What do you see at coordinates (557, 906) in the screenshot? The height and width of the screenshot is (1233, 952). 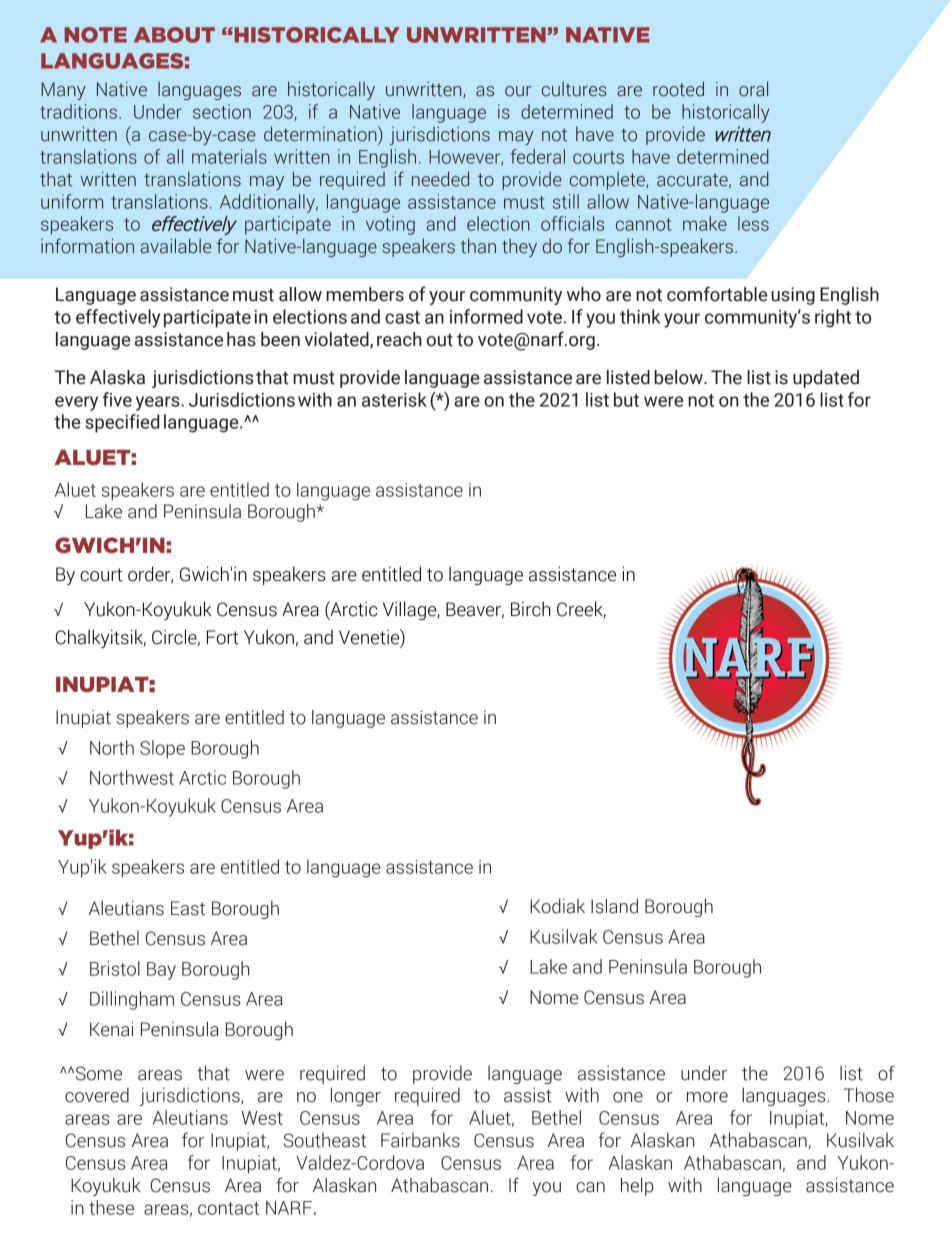 I see `Kodiak` at bounding box center [557, 906].
